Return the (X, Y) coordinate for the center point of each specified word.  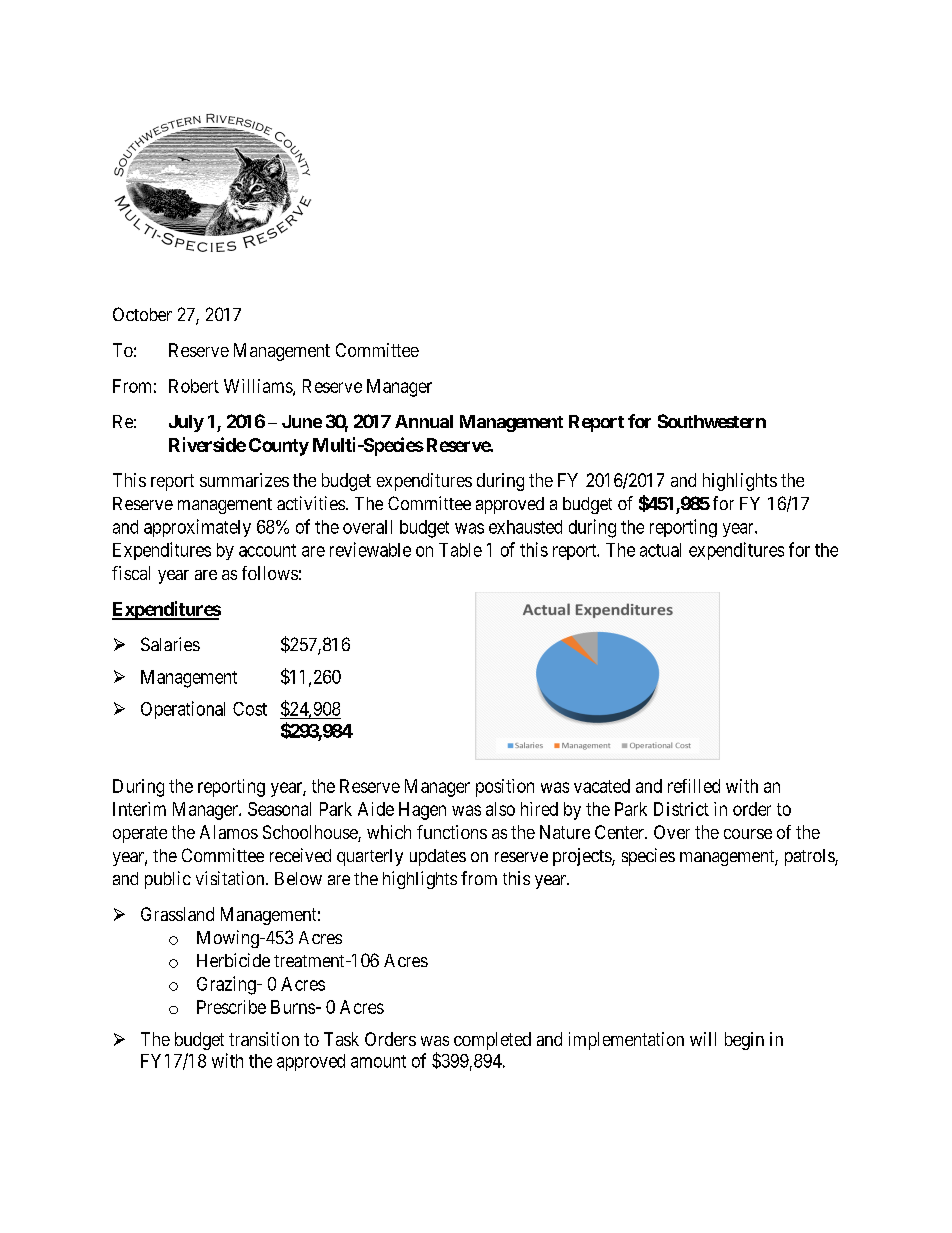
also (500, 809)
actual (660, 550)
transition (264, 1039)
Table (460, 550)
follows (270, 573)
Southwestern (712, 421)
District (681, 809)
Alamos (229, 832)
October (142, 314)
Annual (424, 421)
